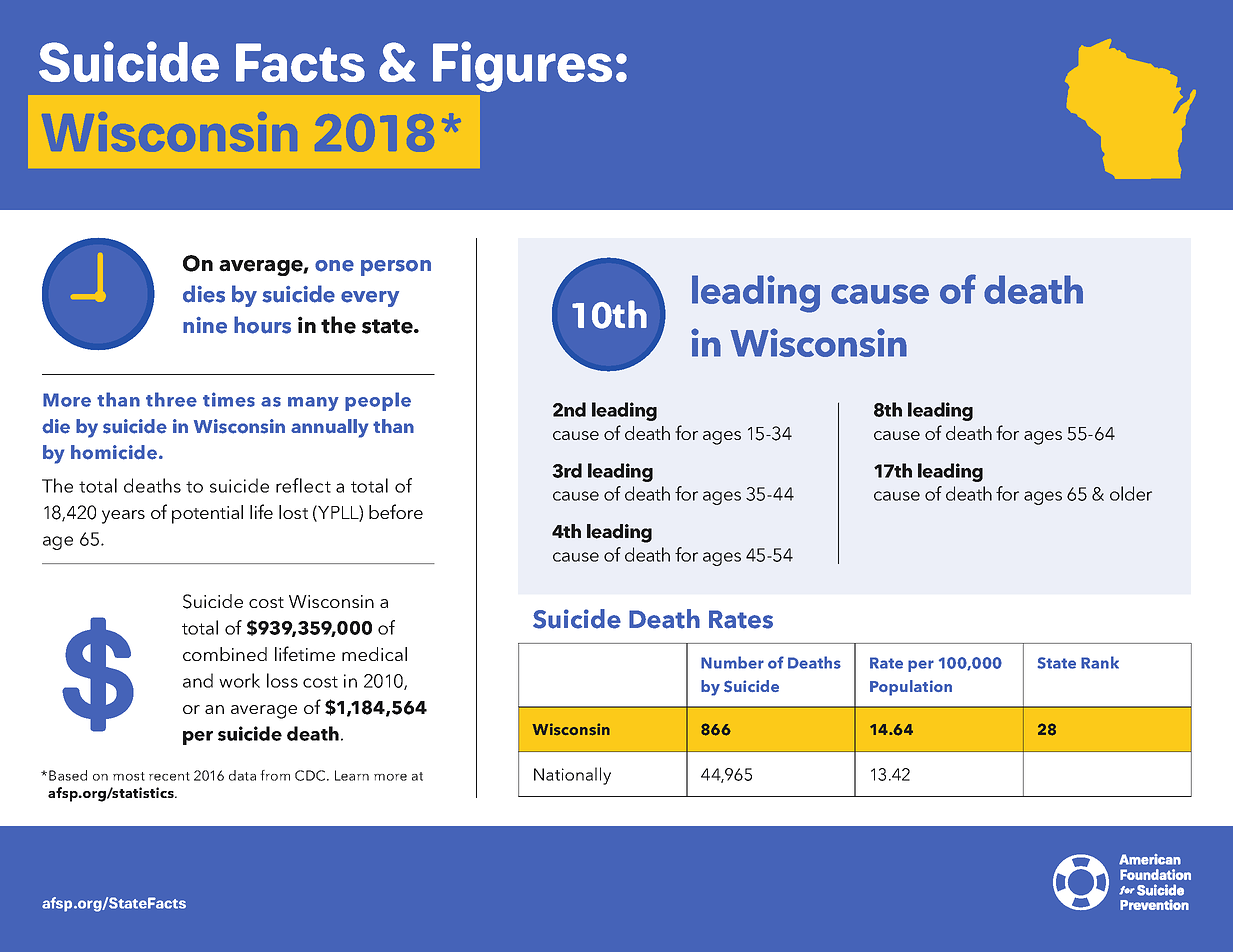 Image resolution: width=1233 pixels, height=952 pixels. What do you see at coordinates (204, 294) in the screenshot?
I see `dies` at bounding box center [204, 294].
